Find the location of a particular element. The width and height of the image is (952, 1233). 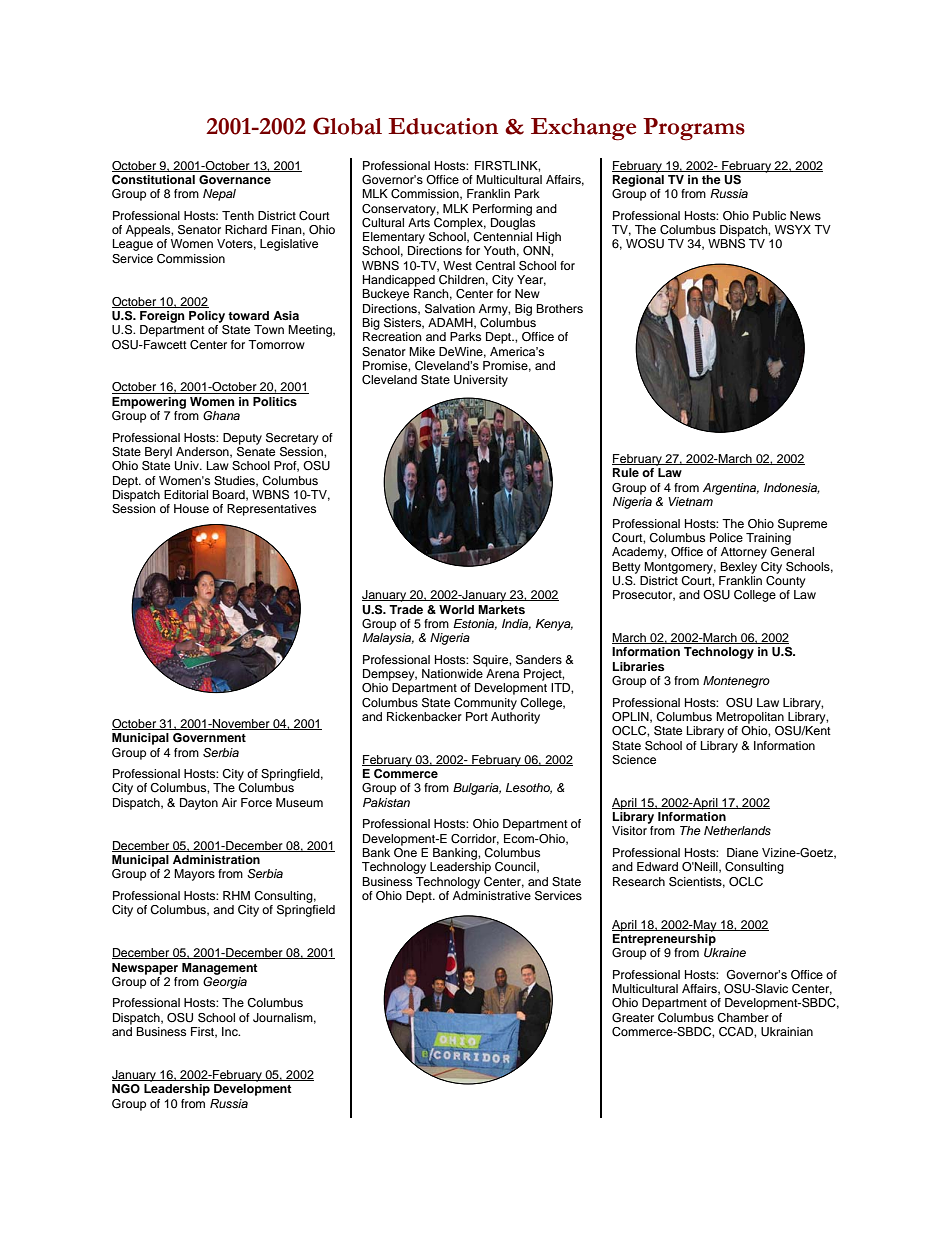

Netherlands is located at coordinates (737, 830).
